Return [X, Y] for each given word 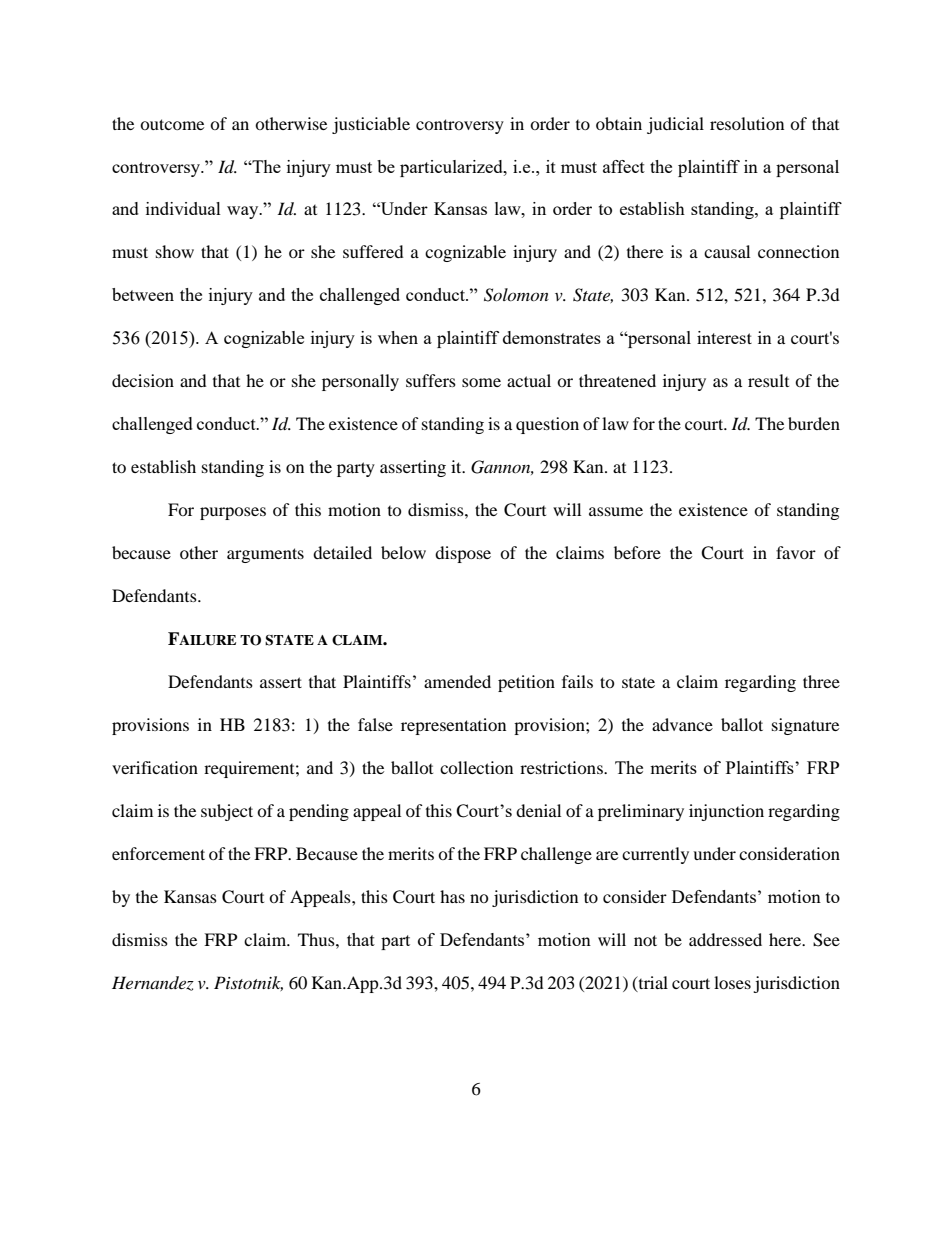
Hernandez [153, 983]
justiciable [371, 125]
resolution [747, 123]
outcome [172, 124]
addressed [725, 939]
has [452, 896]
